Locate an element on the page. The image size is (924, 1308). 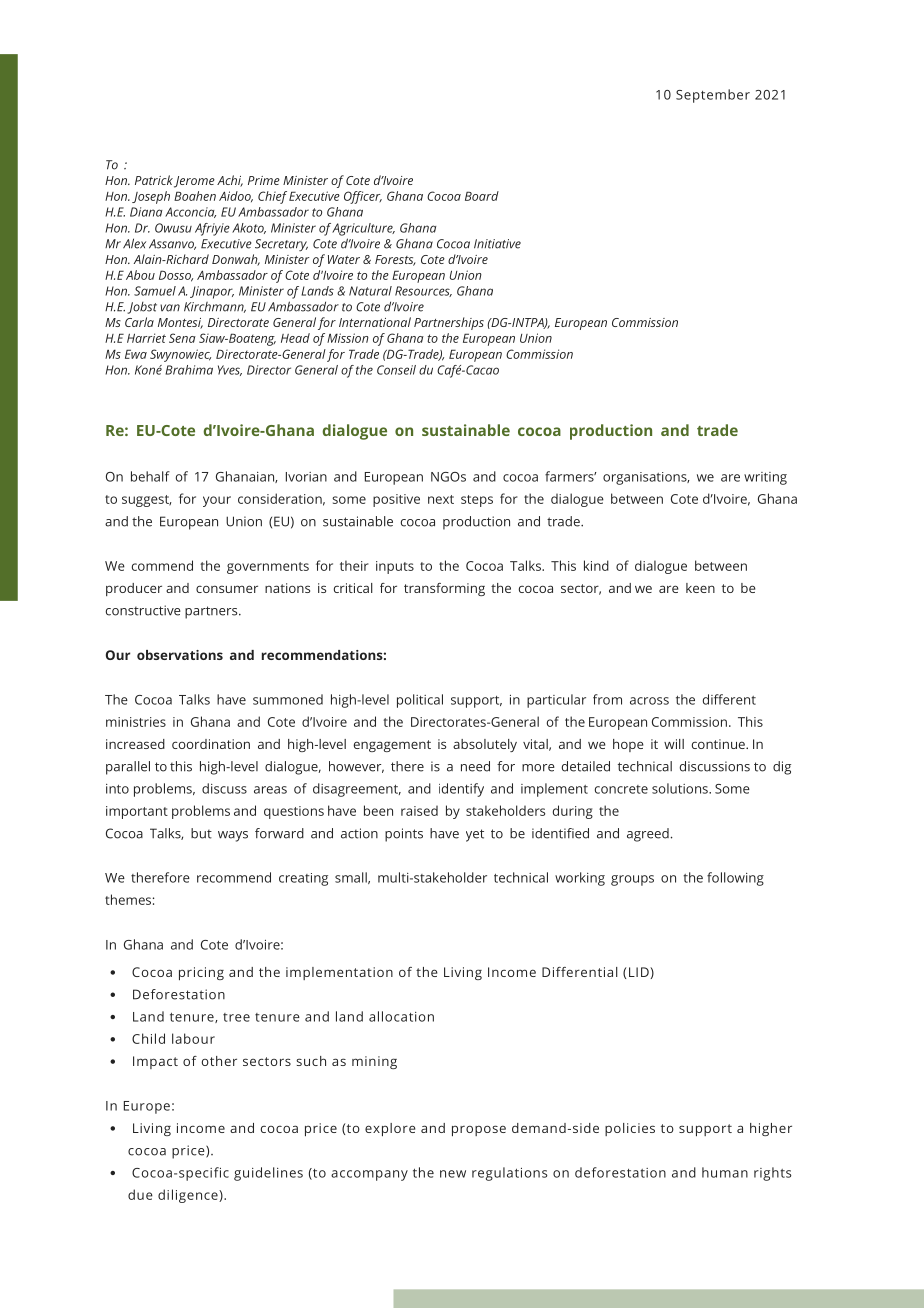
writing is located at coordinates (765, 478).
